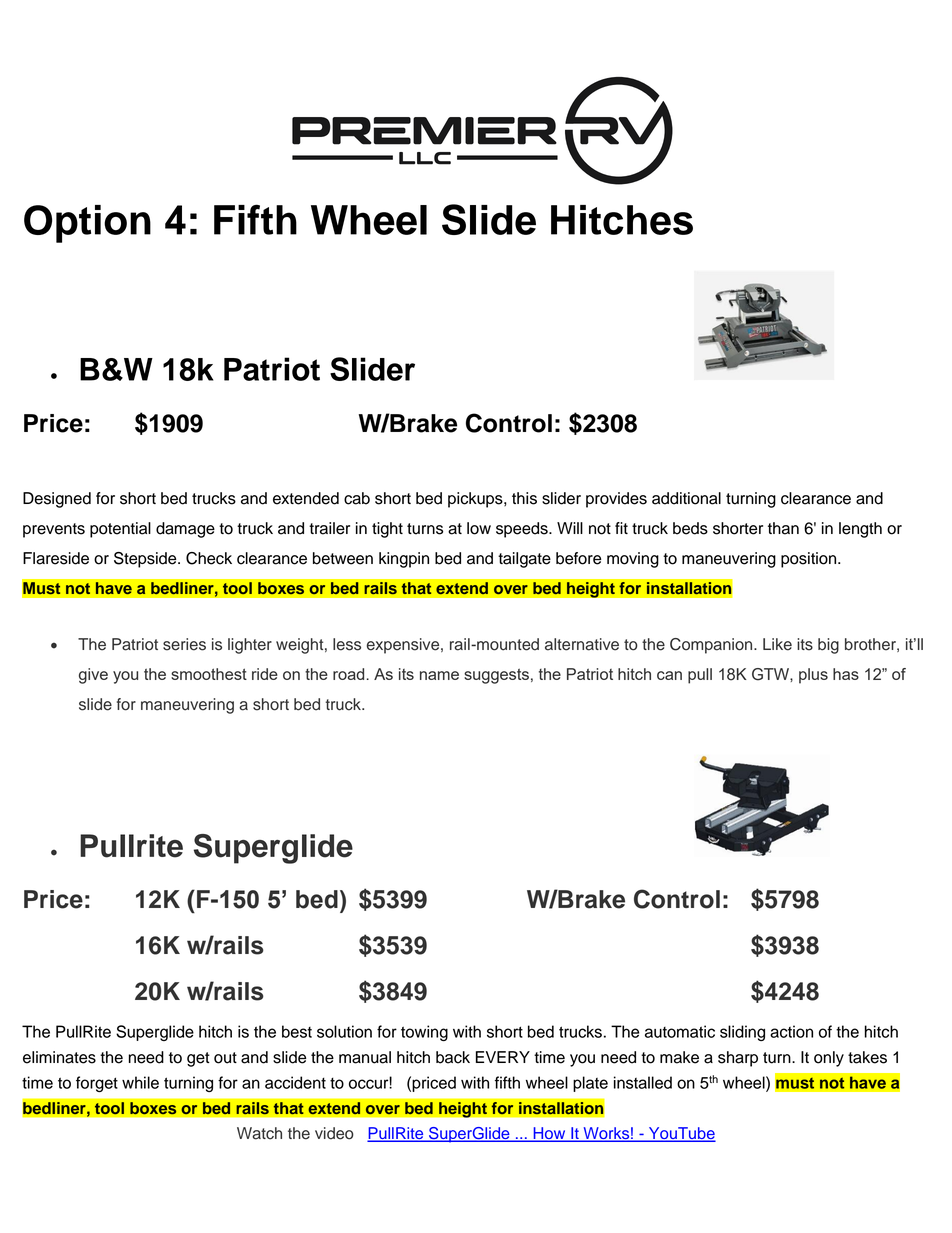 This page has width=952, height=1233. I want to click on smoothest, so click(209, 674).
